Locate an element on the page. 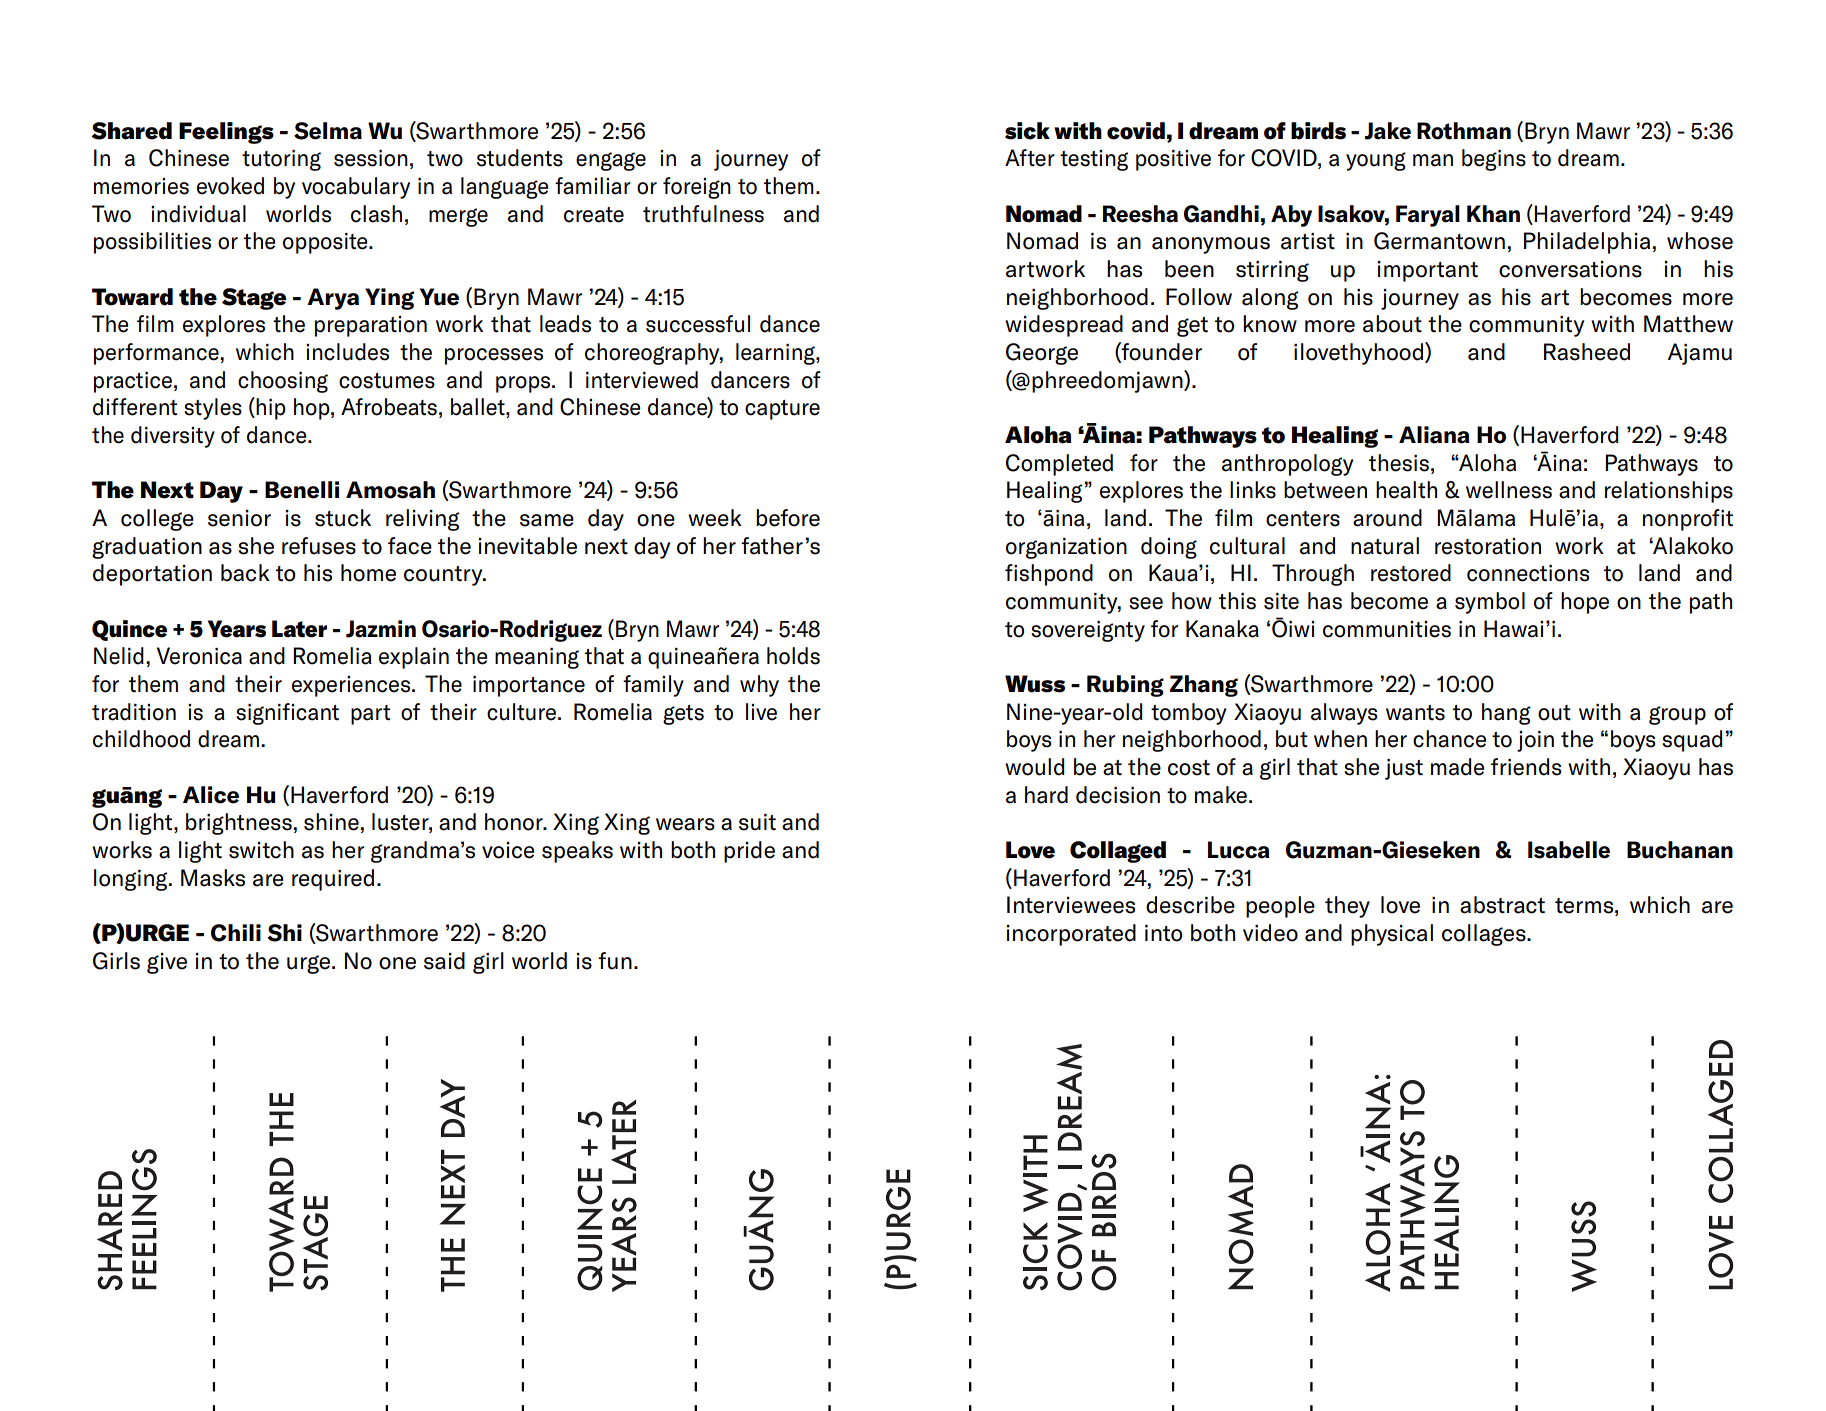 The height and width of the page is (1411, 1826). incorporated is located at coordinates (1071, 935).
